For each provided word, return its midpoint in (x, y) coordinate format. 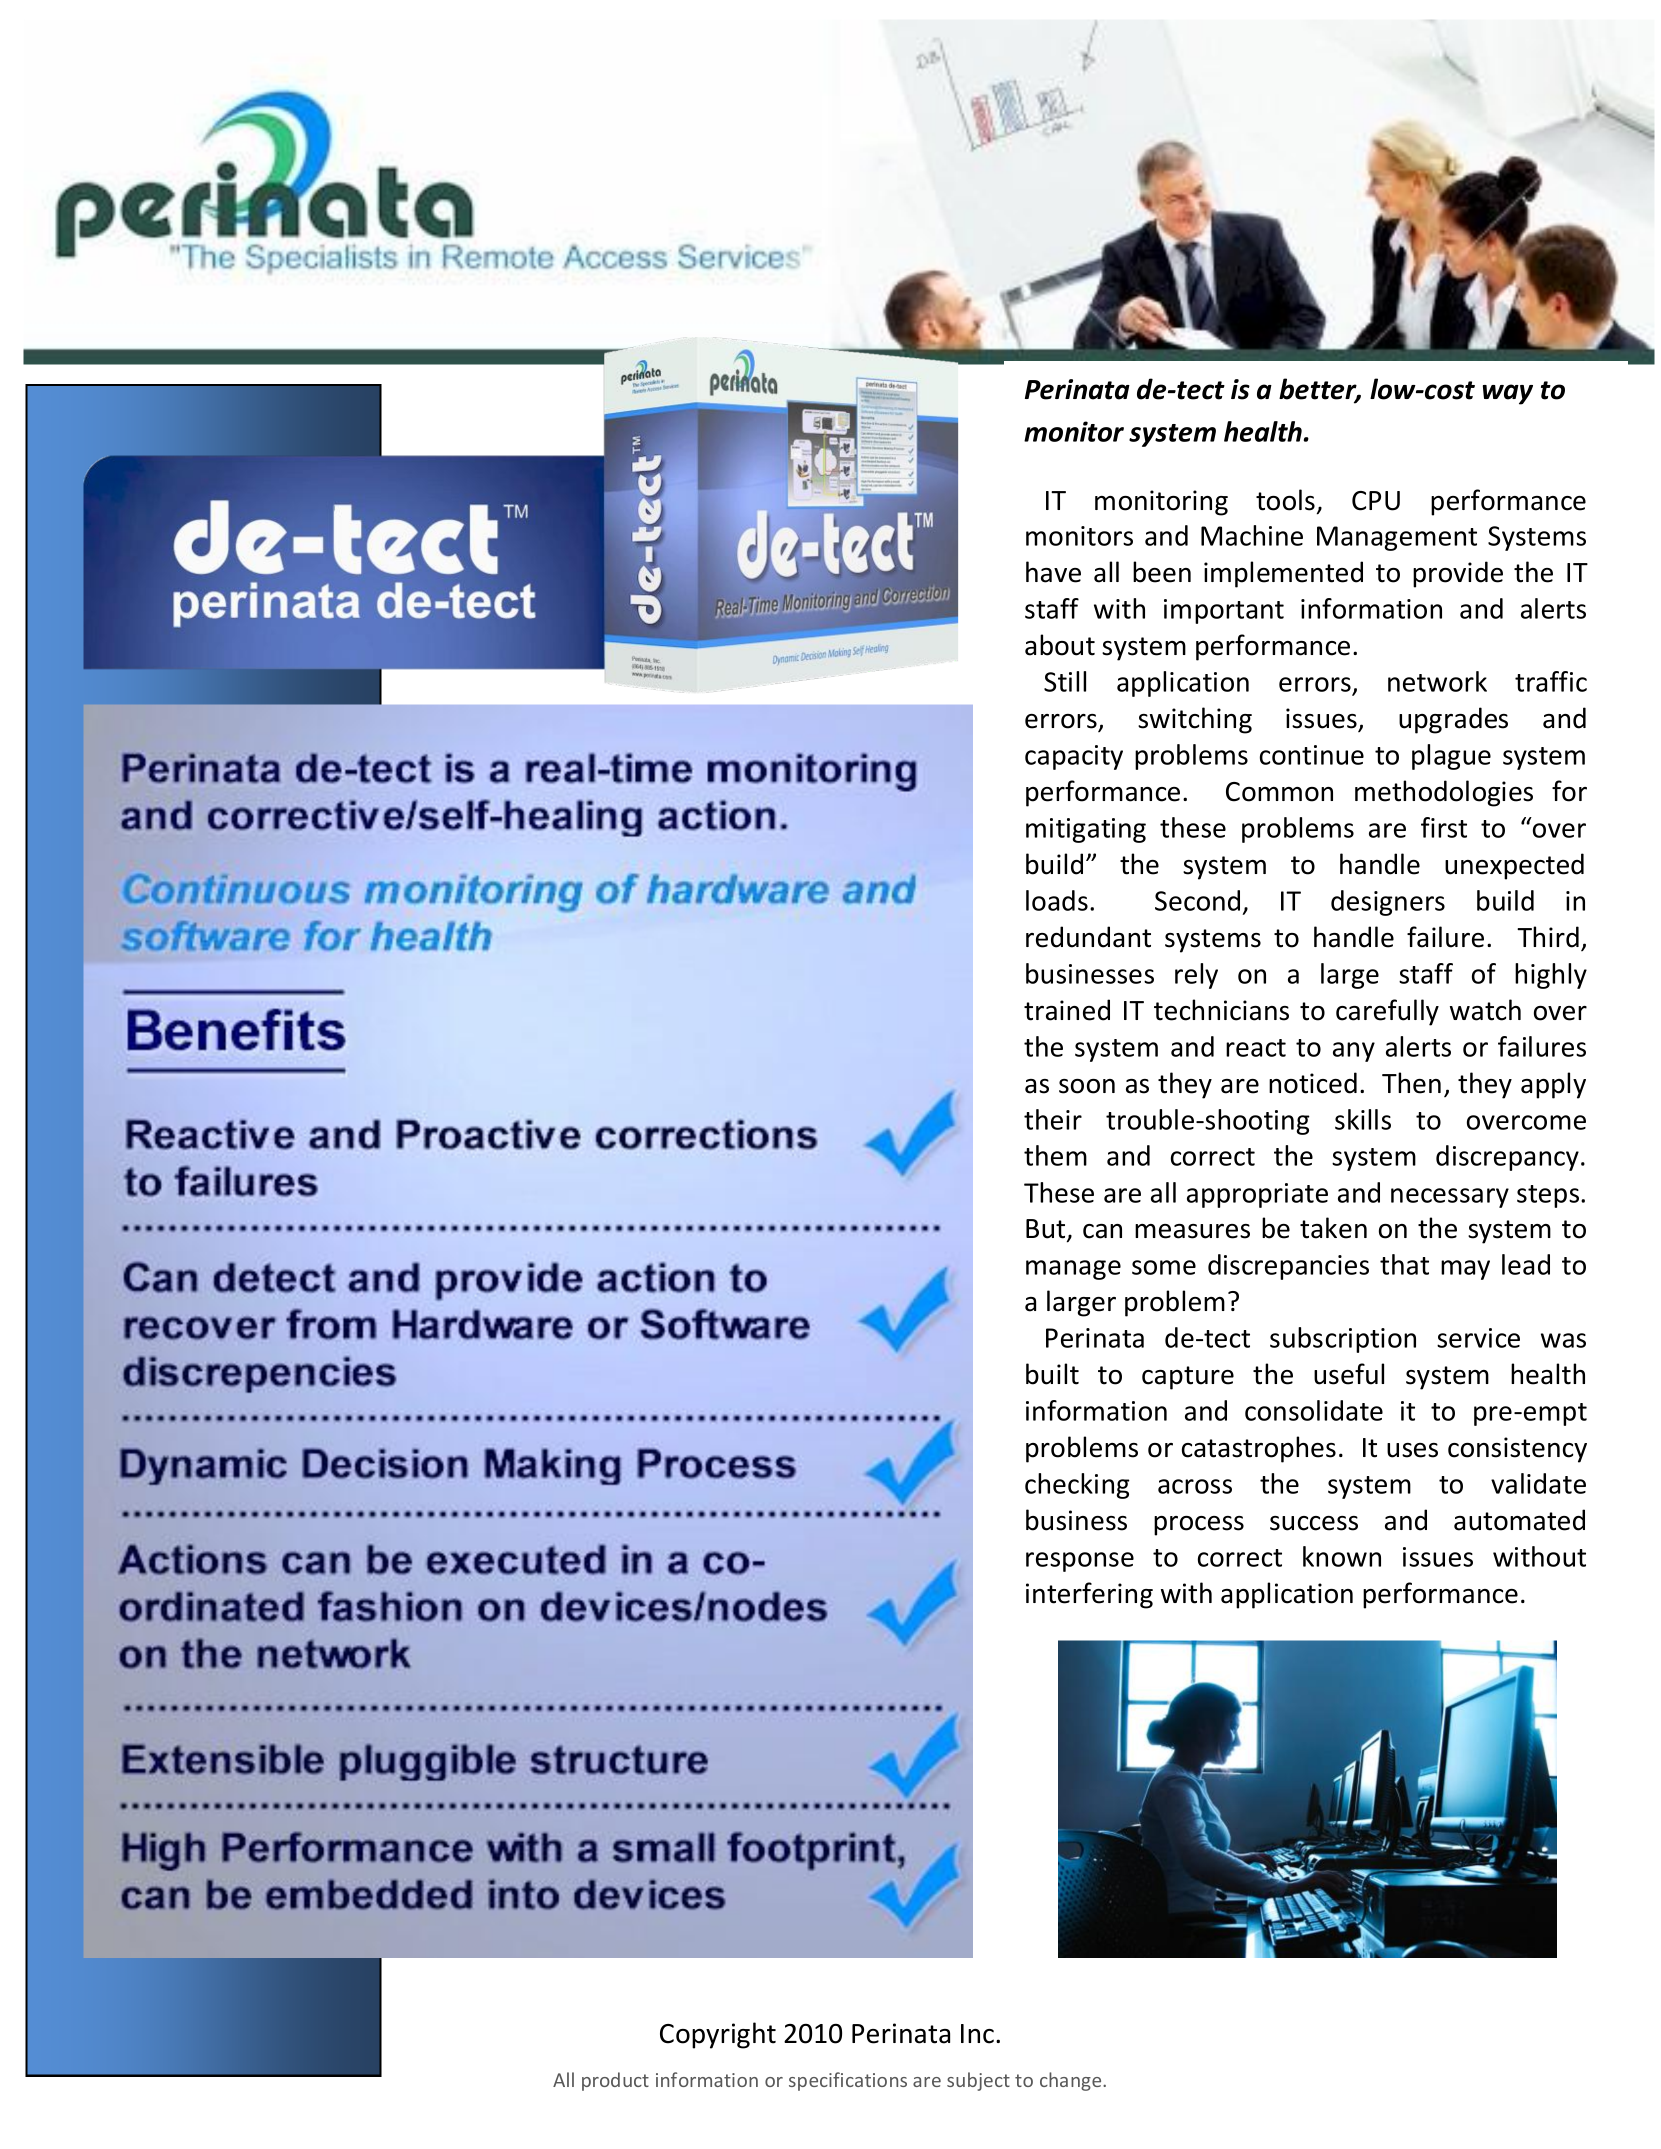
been (1162, 572)
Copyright (718, 2035)
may (1465, 1270)
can (1102, 1231)
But (1047, 1230)
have (1053, 572)
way (1508, 394)
